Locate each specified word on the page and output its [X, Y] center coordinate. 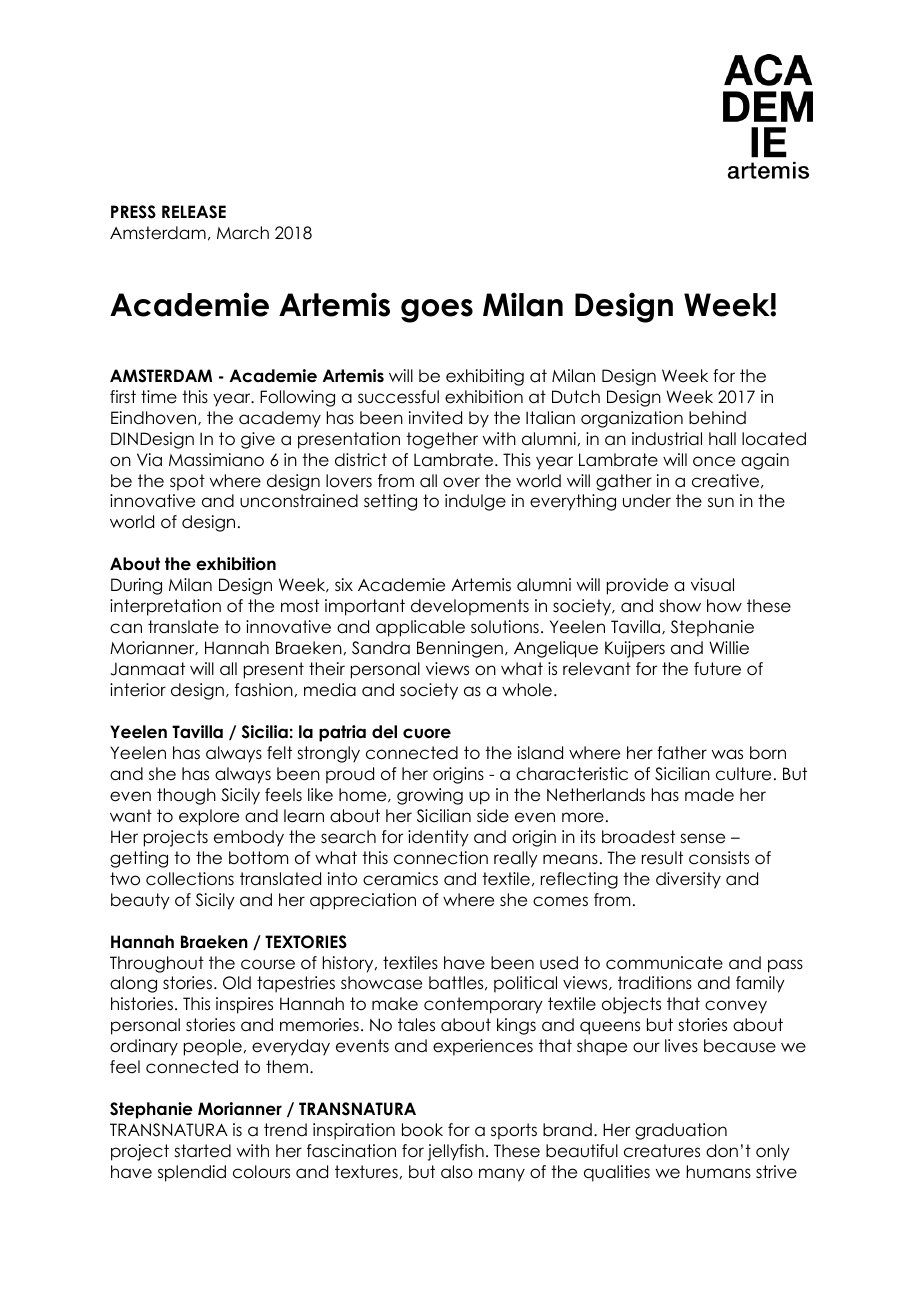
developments [470, 607]
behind [717, 418]
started [202, 1151]
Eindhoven [155, 418]
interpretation [165, 607]
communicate [664, 963]
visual [712, 585]
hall [722, 439]
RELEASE [194, 212]
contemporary [483, 1005]
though [186, 796]
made [709, 795]
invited [435, 418]
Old [237, 983]
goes [437, 311]
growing [430, 796]
